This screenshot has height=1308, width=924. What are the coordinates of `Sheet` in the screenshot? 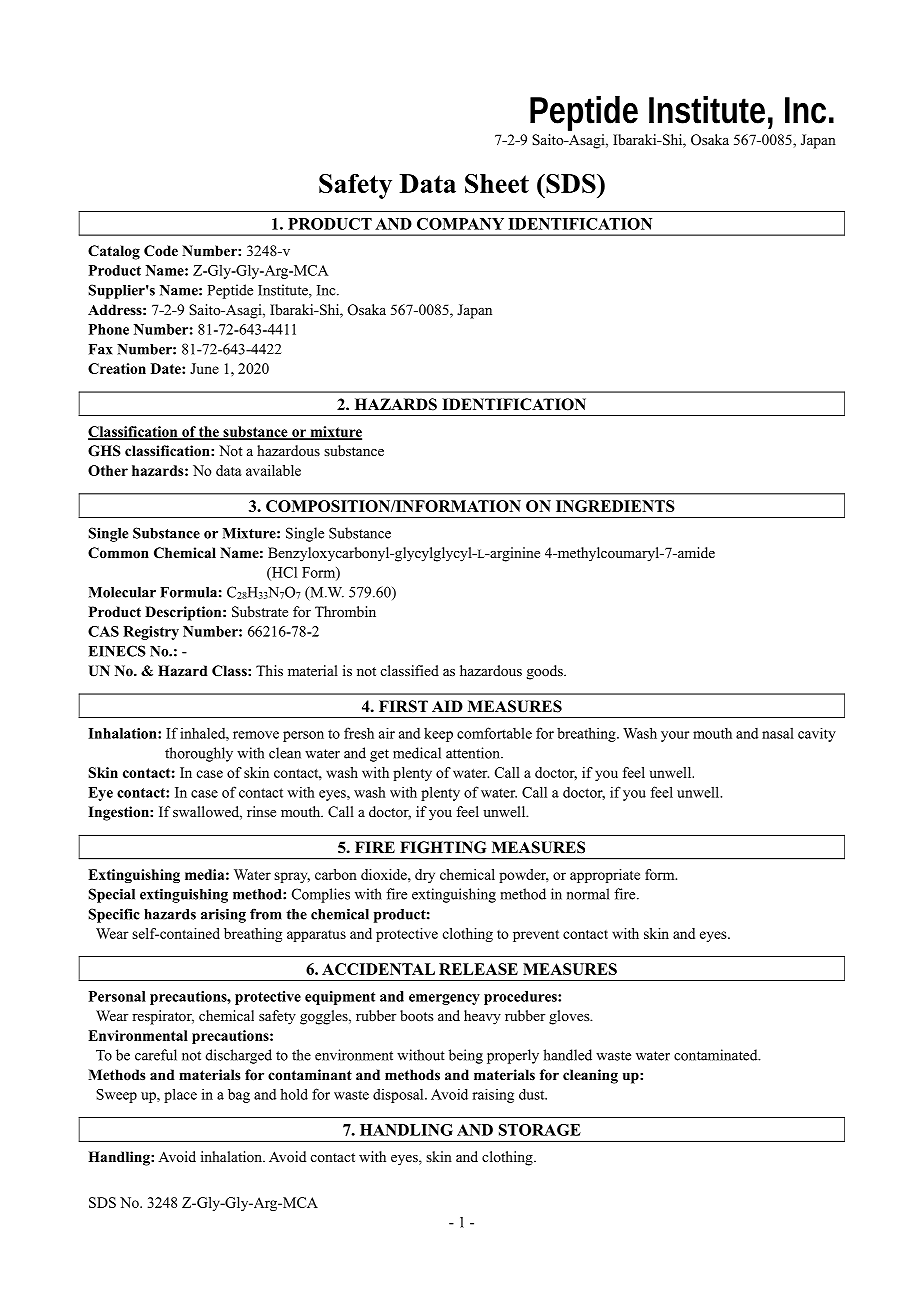 It's located at (497, 183).
